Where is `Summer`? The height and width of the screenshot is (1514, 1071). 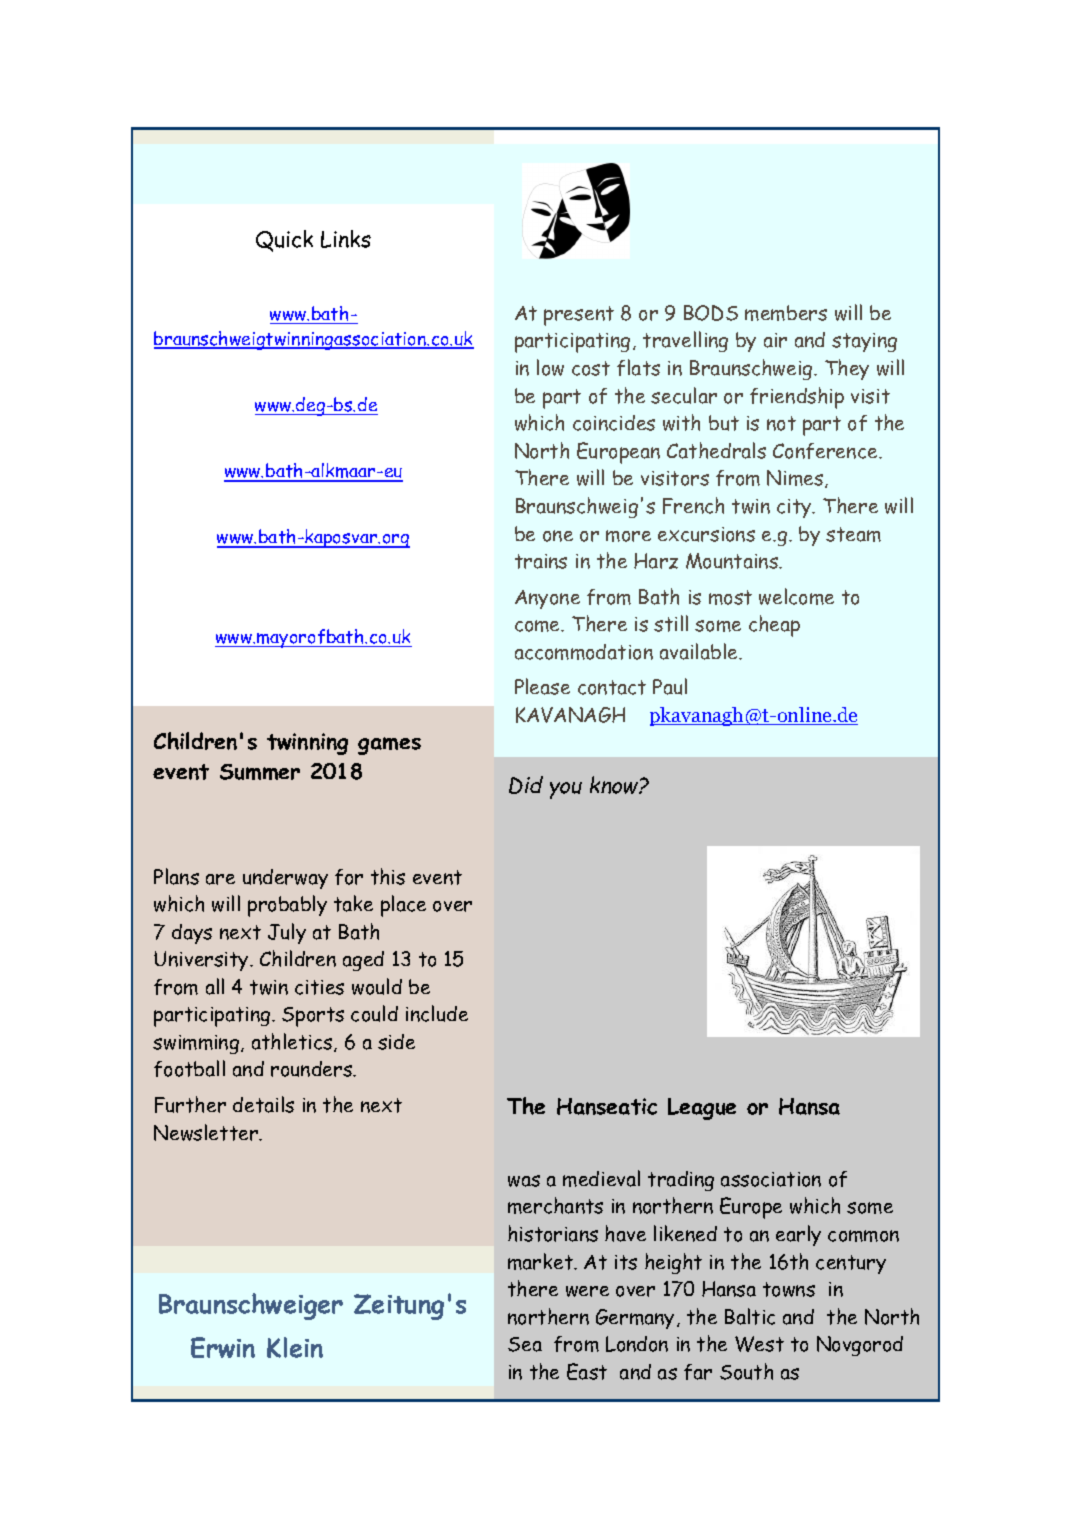 Summer is located at coordinates (260, 772).
